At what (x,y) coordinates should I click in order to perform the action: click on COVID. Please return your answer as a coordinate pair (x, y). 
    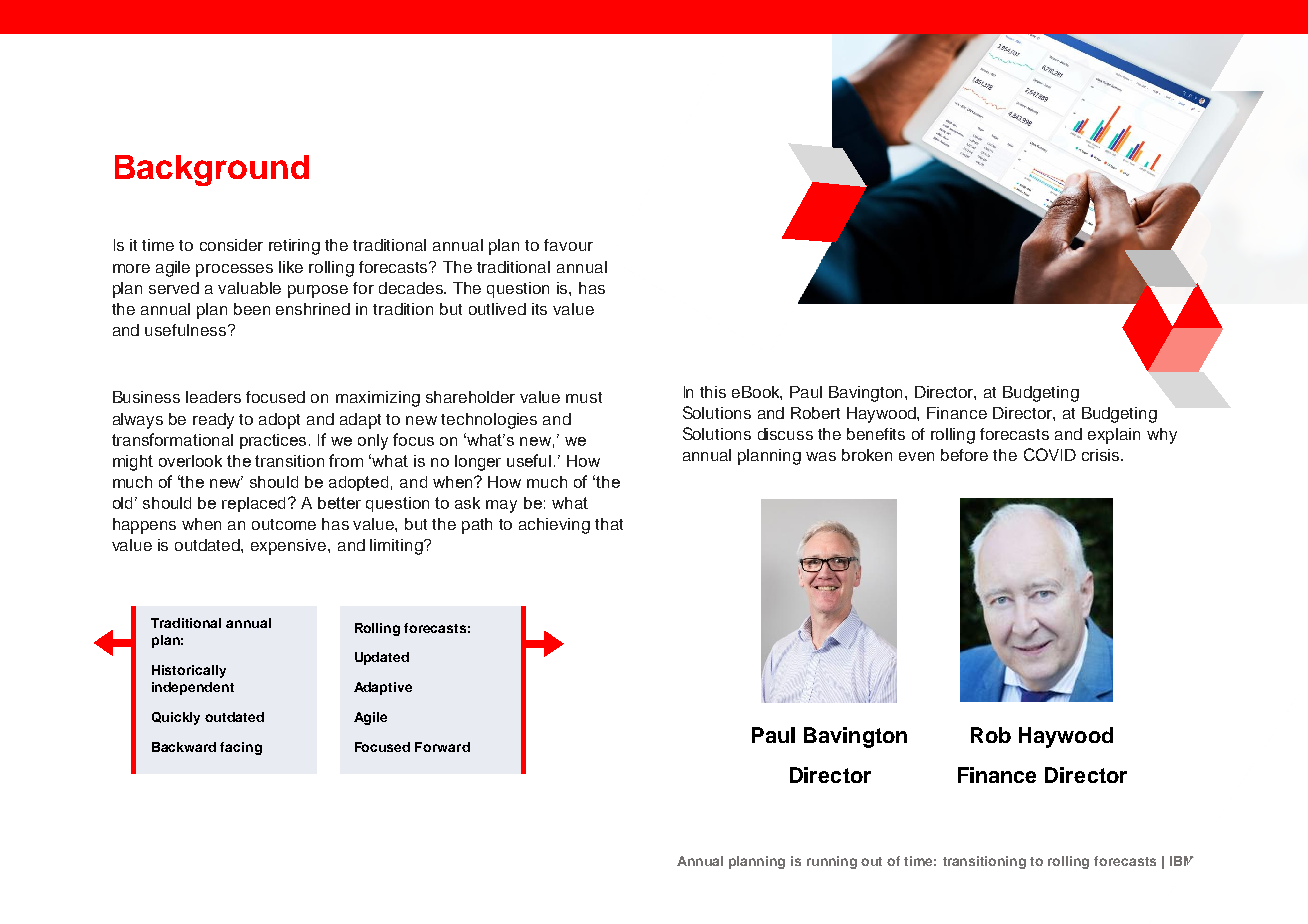
    Looking at the image, I should click on (1050, 454).
